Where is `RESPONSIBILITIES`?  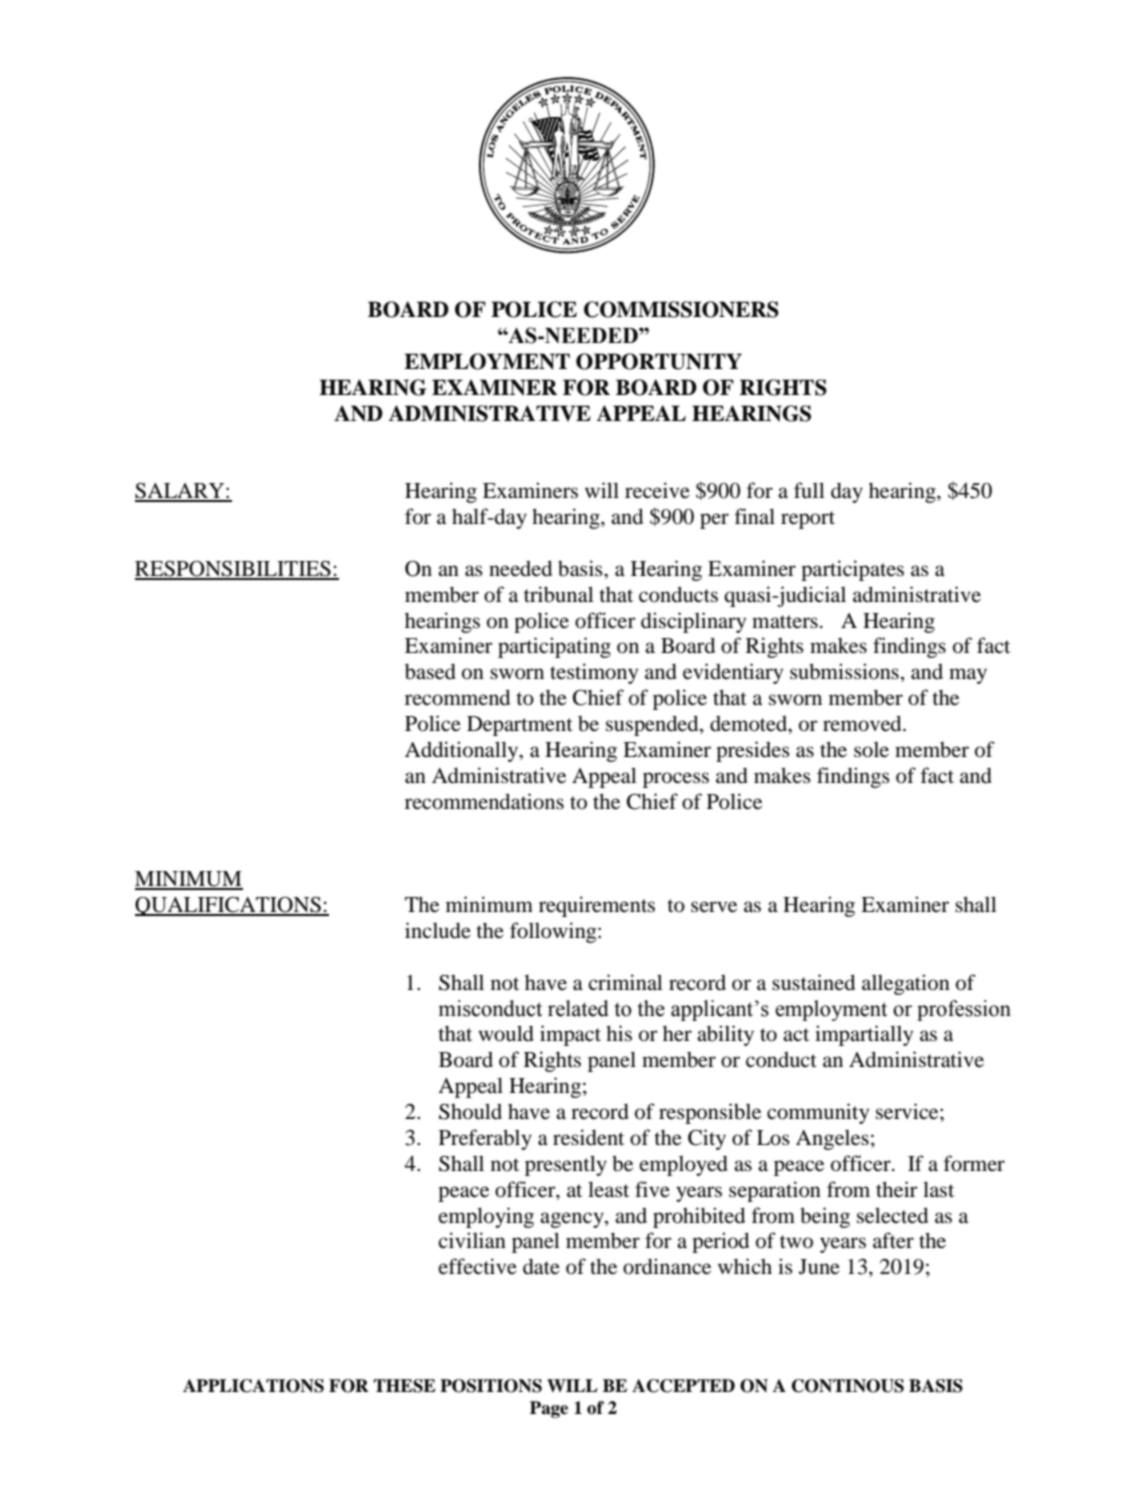 RESPONSIBILITIES is located at coordinates (234, 570).
